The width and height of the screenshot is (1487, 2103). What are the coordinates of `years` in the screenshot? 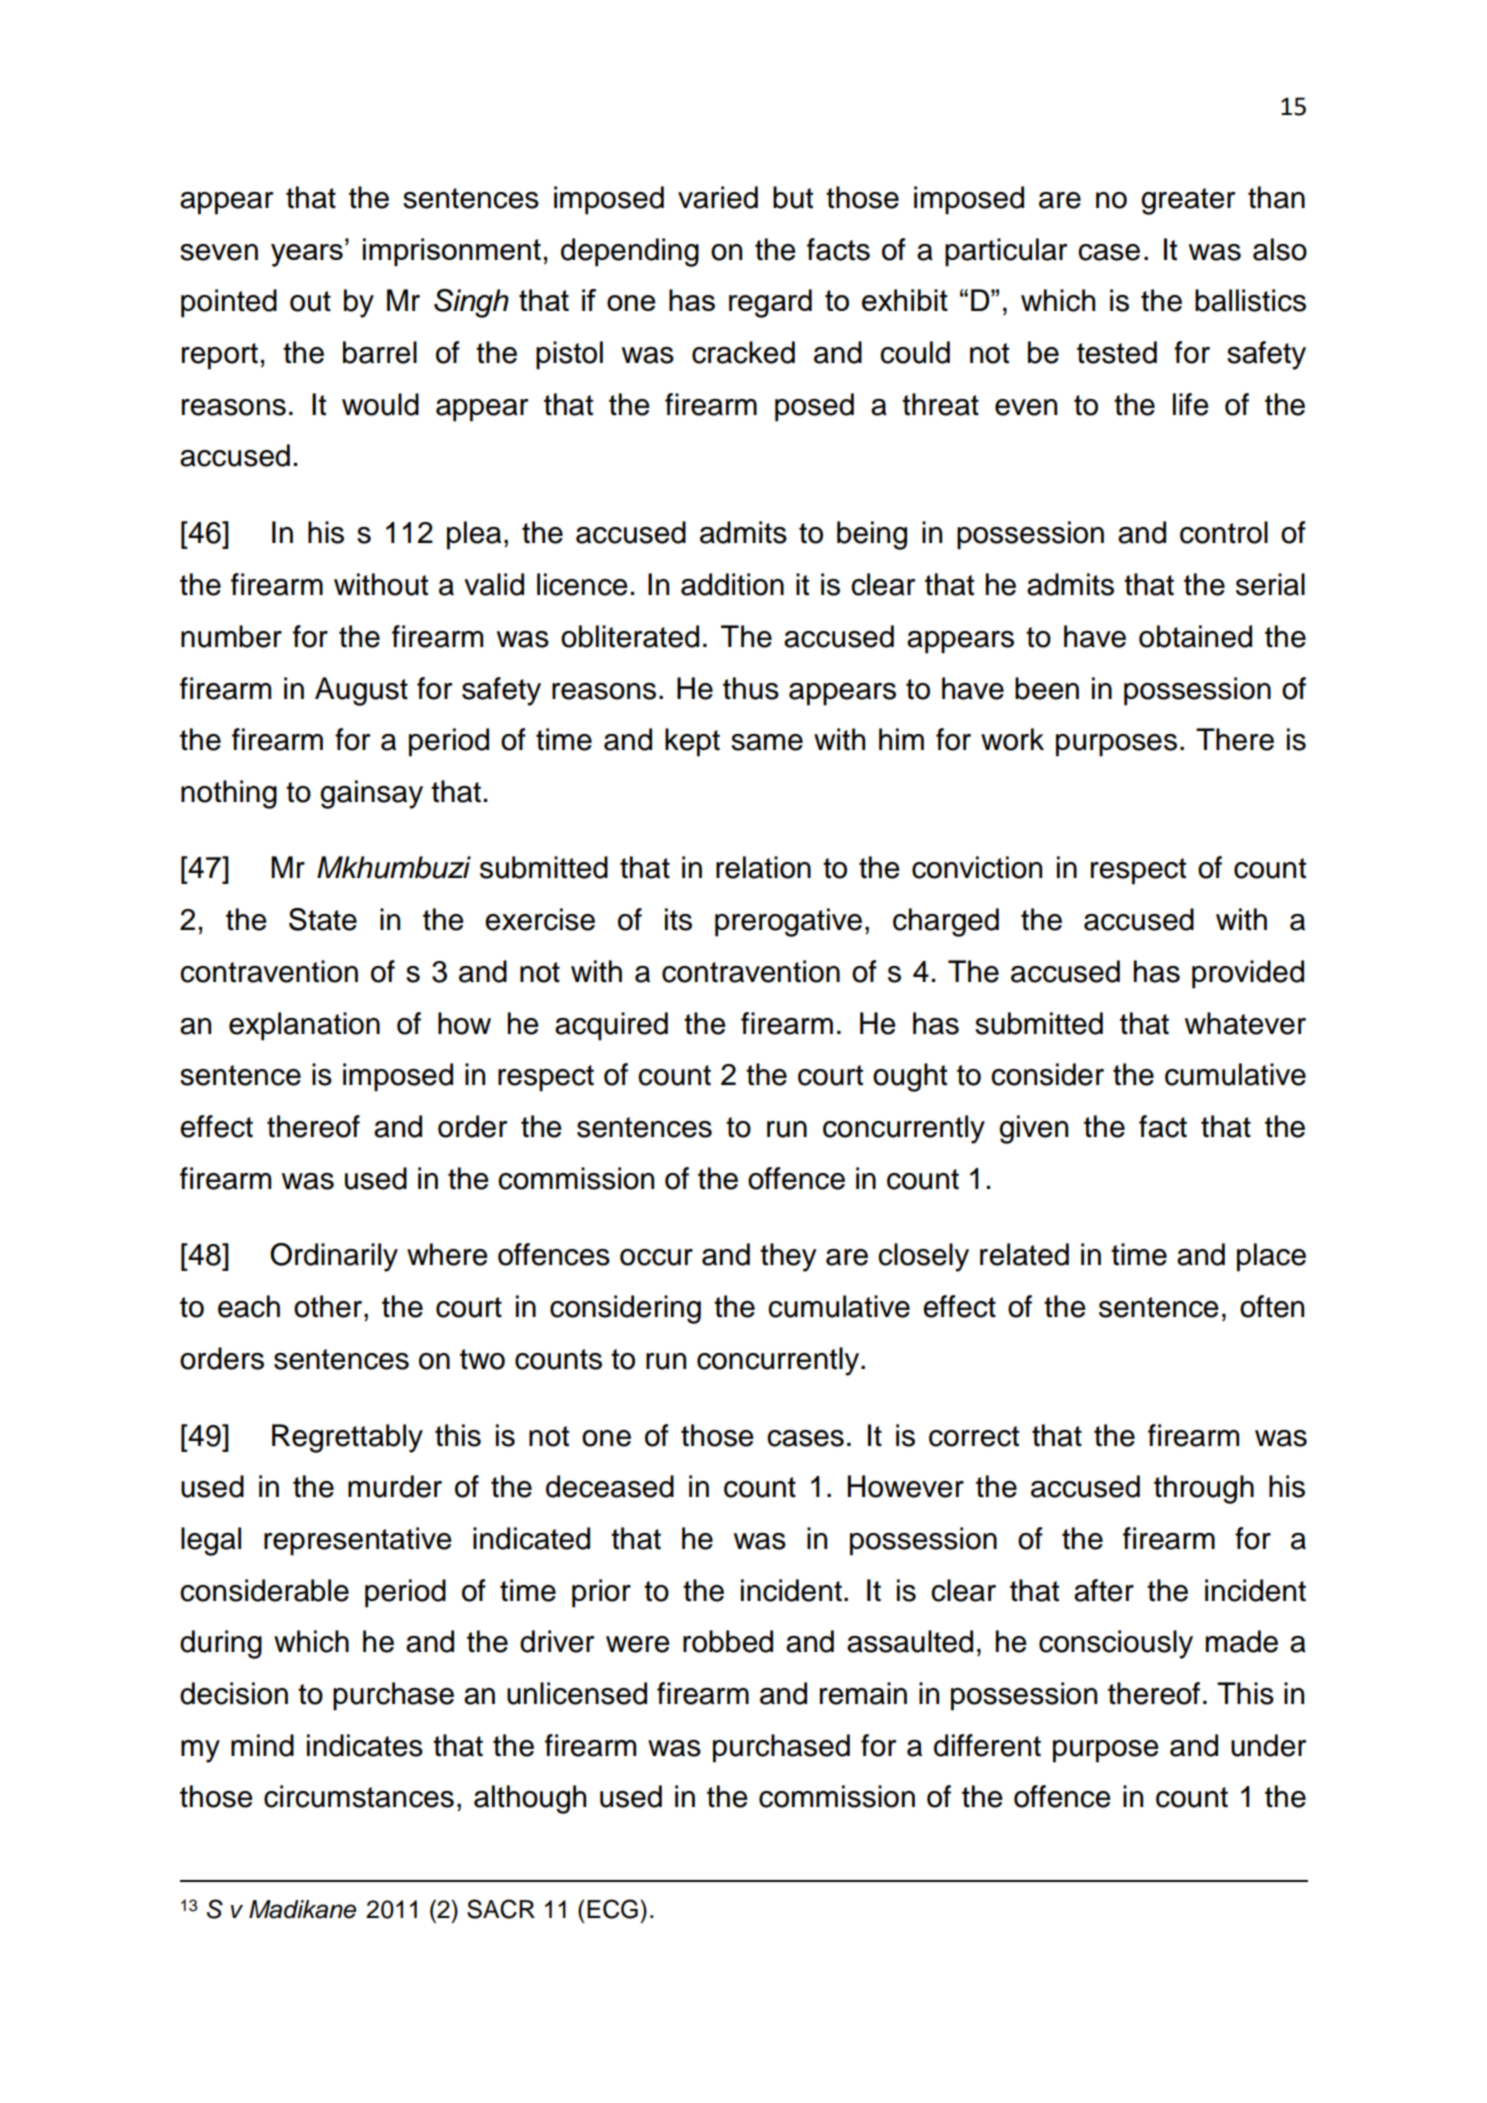 It's located at (307, 255).
